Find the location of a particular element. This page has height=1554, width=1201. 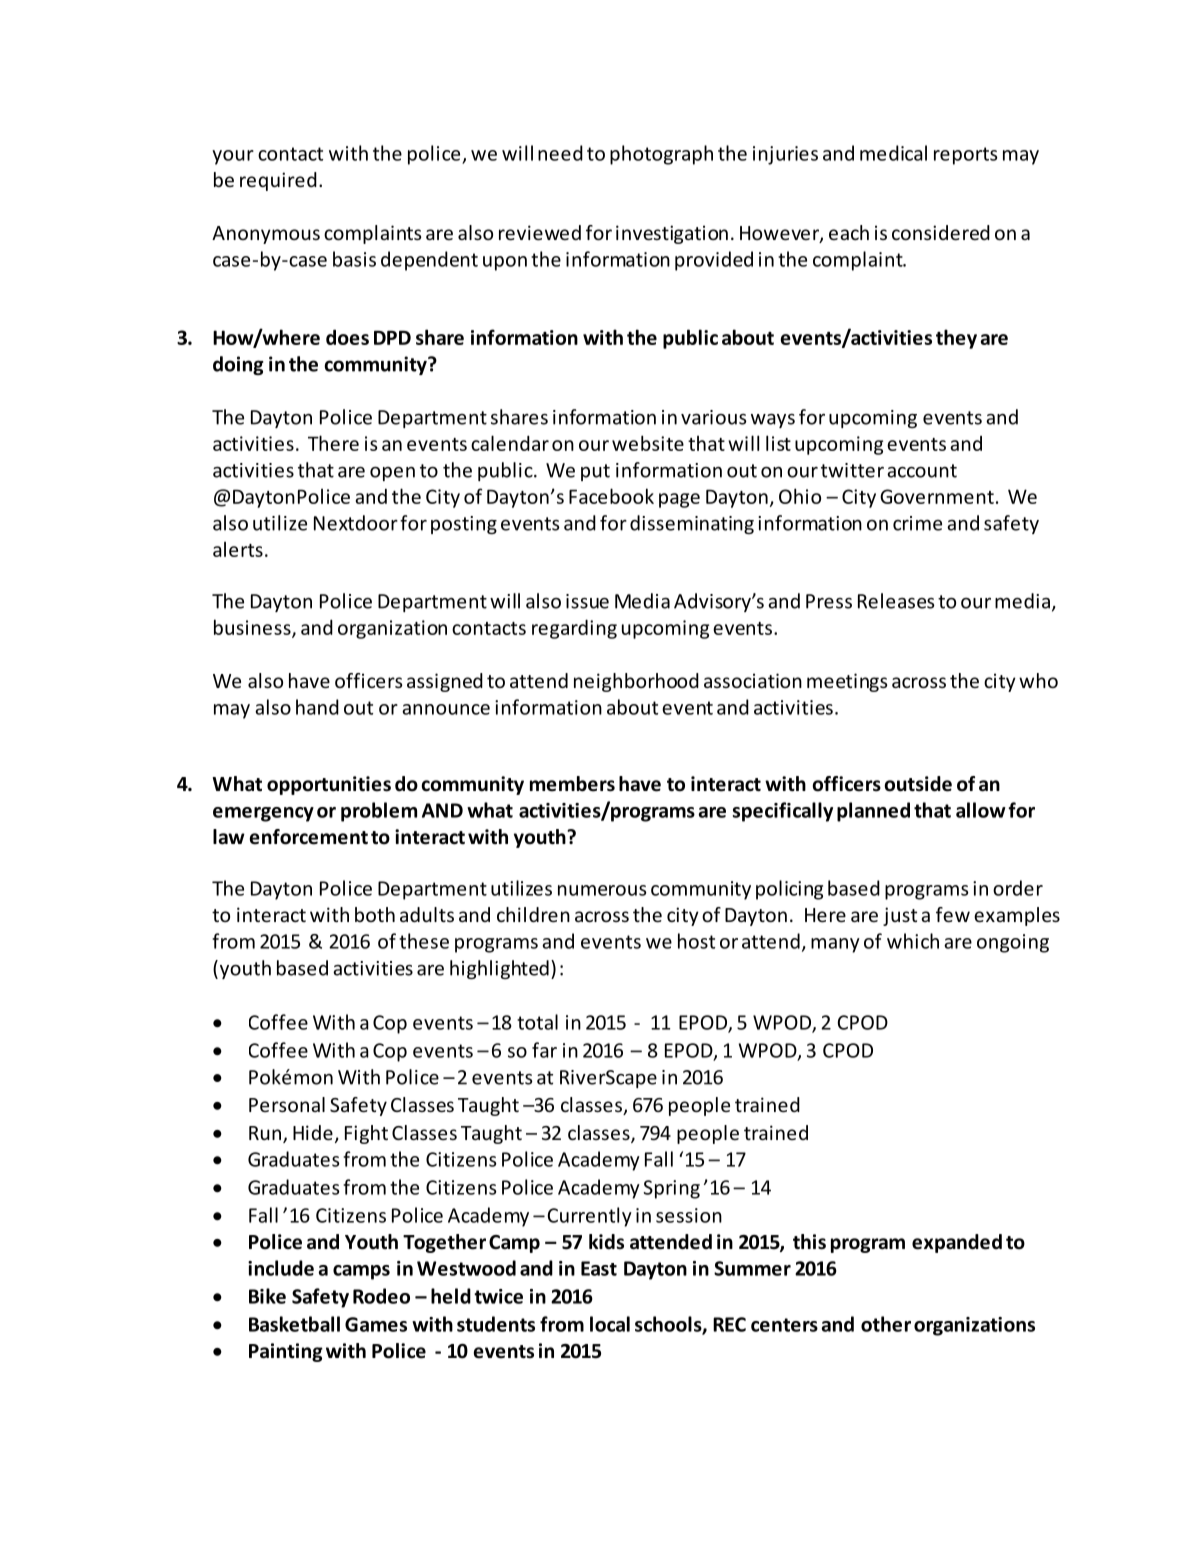

both is located at coordinates (375, 914).
